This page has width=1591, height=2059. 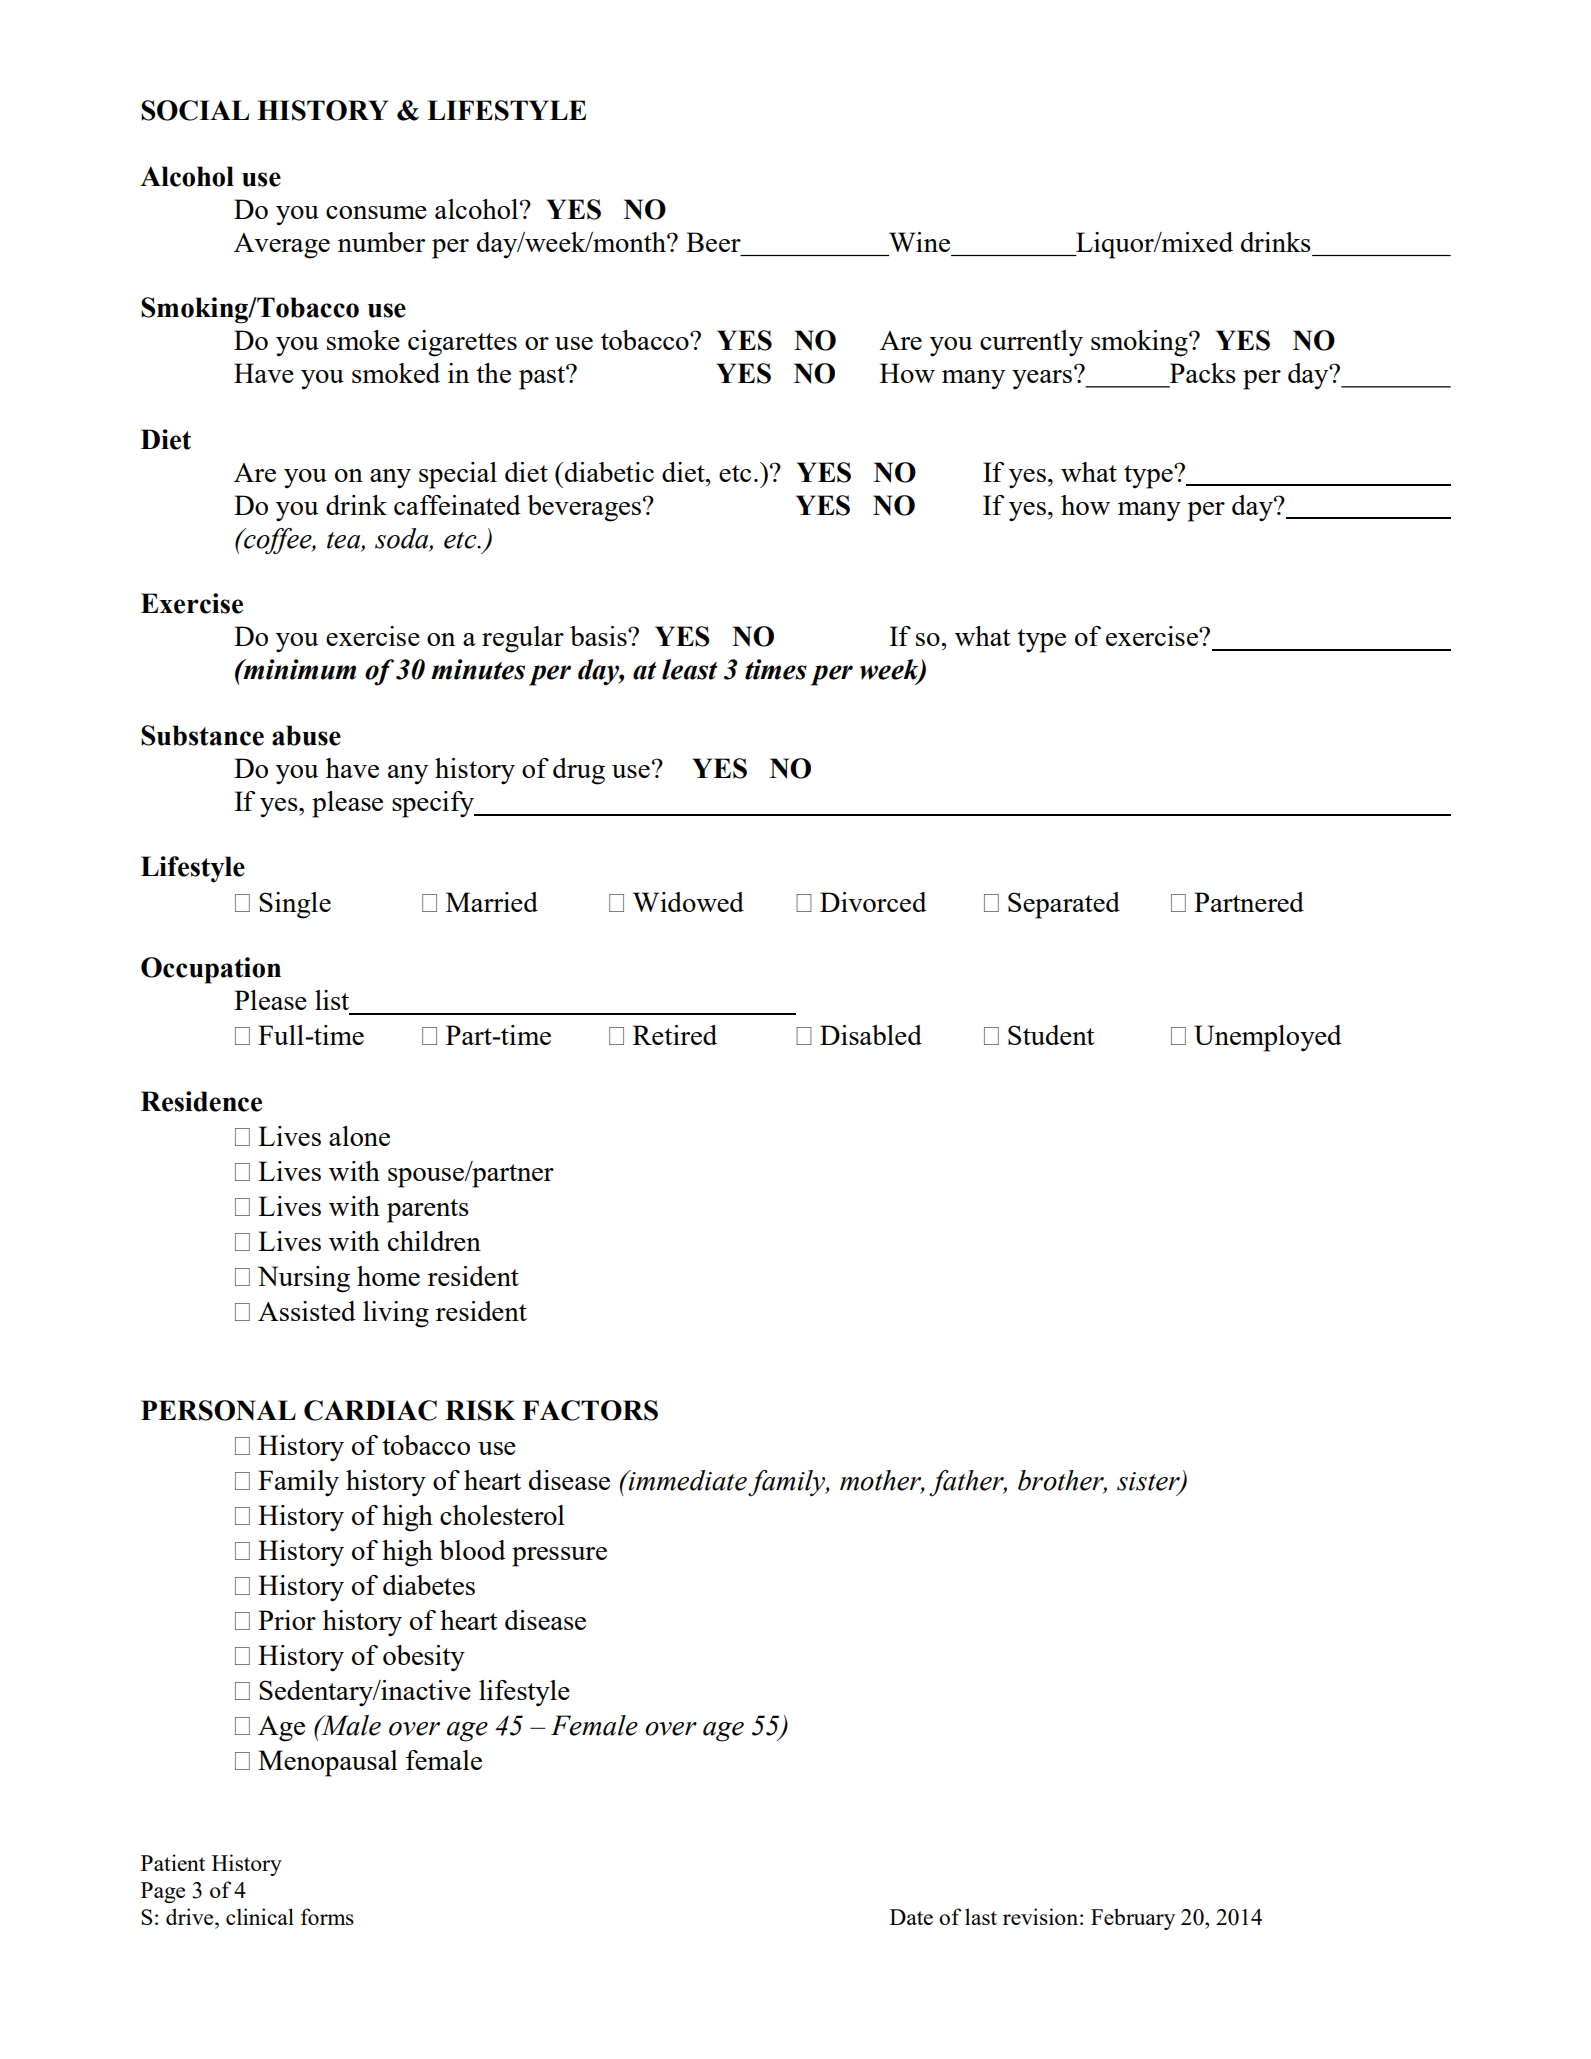 What do you see at coordinates (327, 1916) in the page?
I see `forms` at bounding box center [327, 1916].
